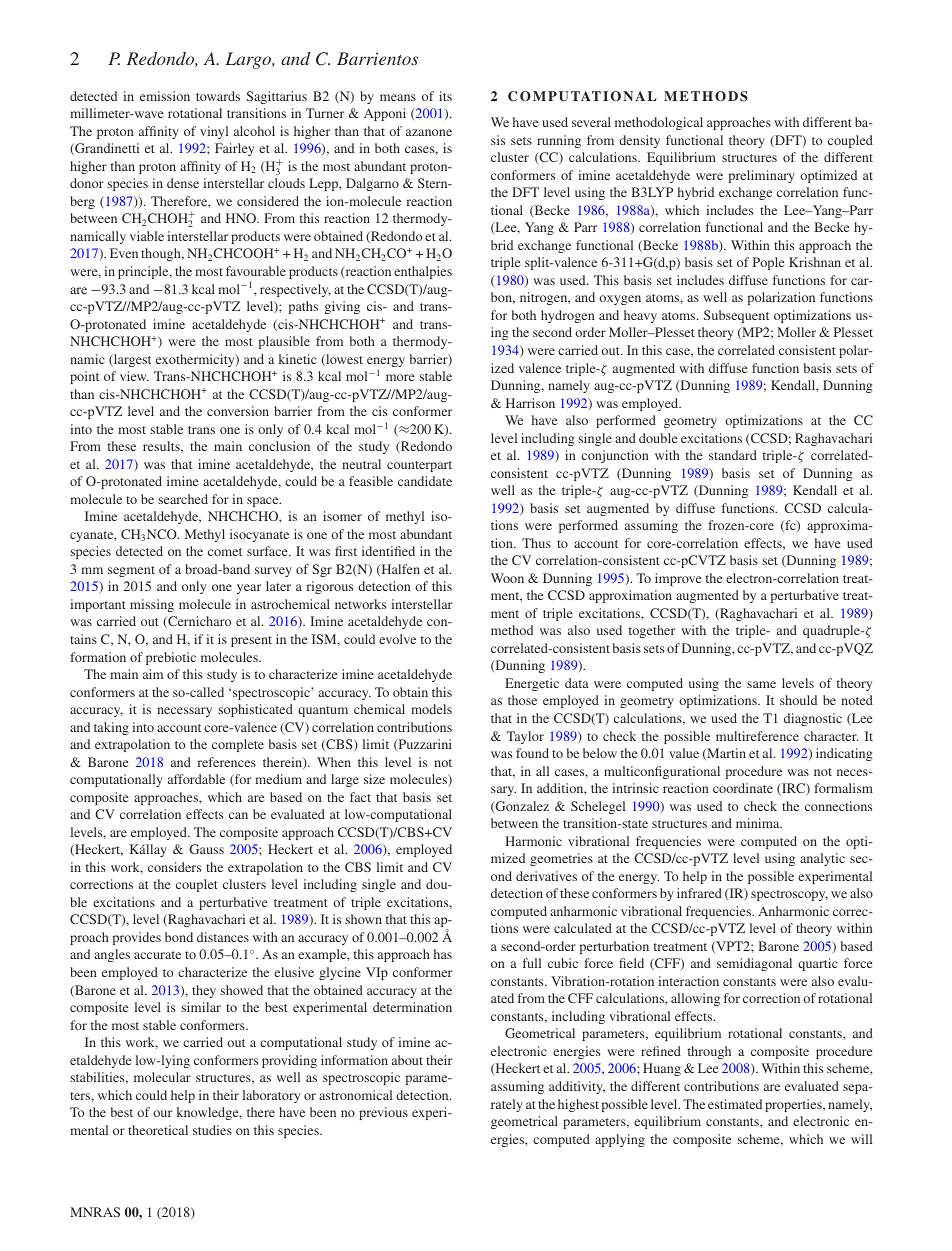  I want to click on previous, so click(383, 1113).
